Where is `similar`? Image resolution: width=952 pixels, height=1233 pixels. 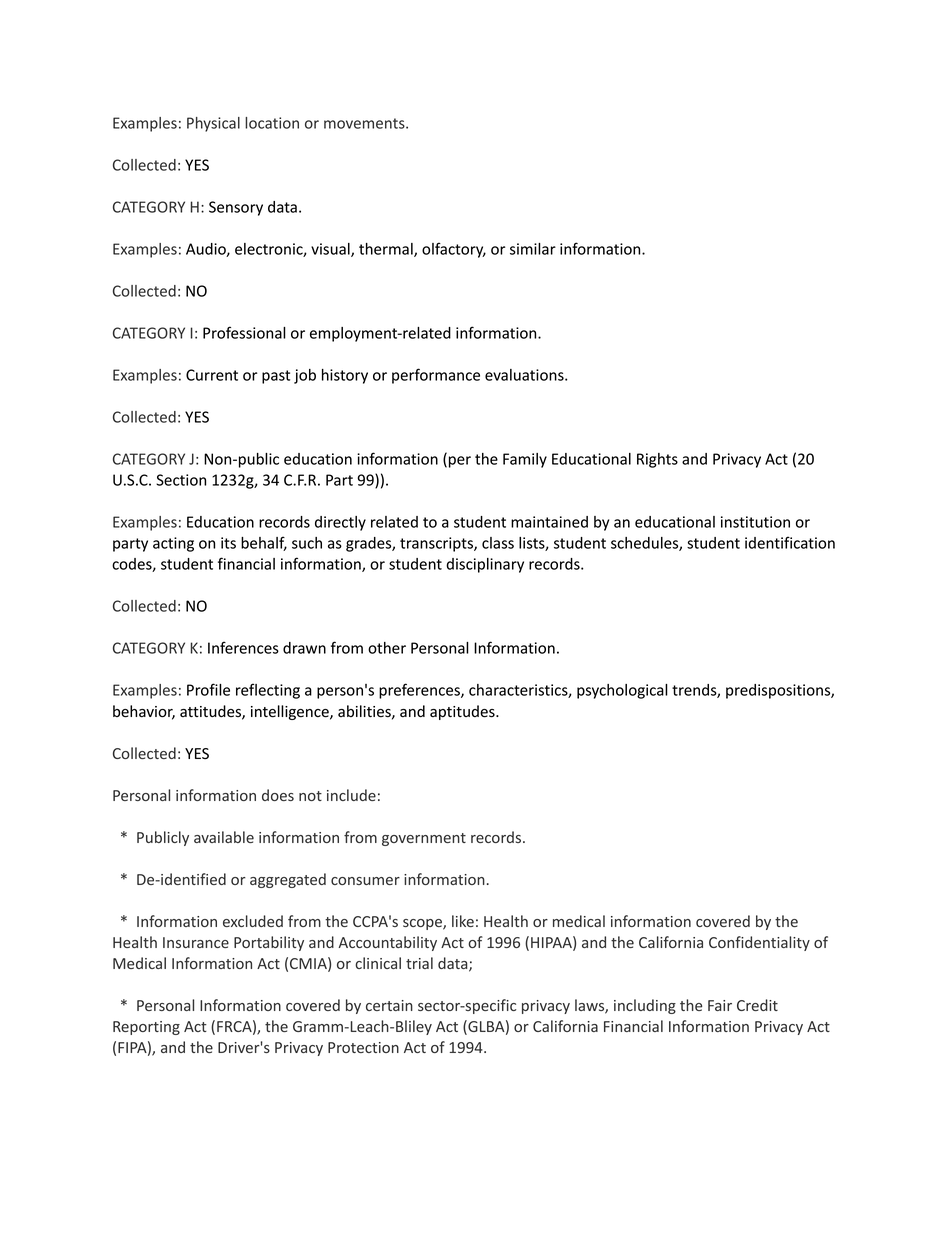
similar is located at coordinates (533, 249).
